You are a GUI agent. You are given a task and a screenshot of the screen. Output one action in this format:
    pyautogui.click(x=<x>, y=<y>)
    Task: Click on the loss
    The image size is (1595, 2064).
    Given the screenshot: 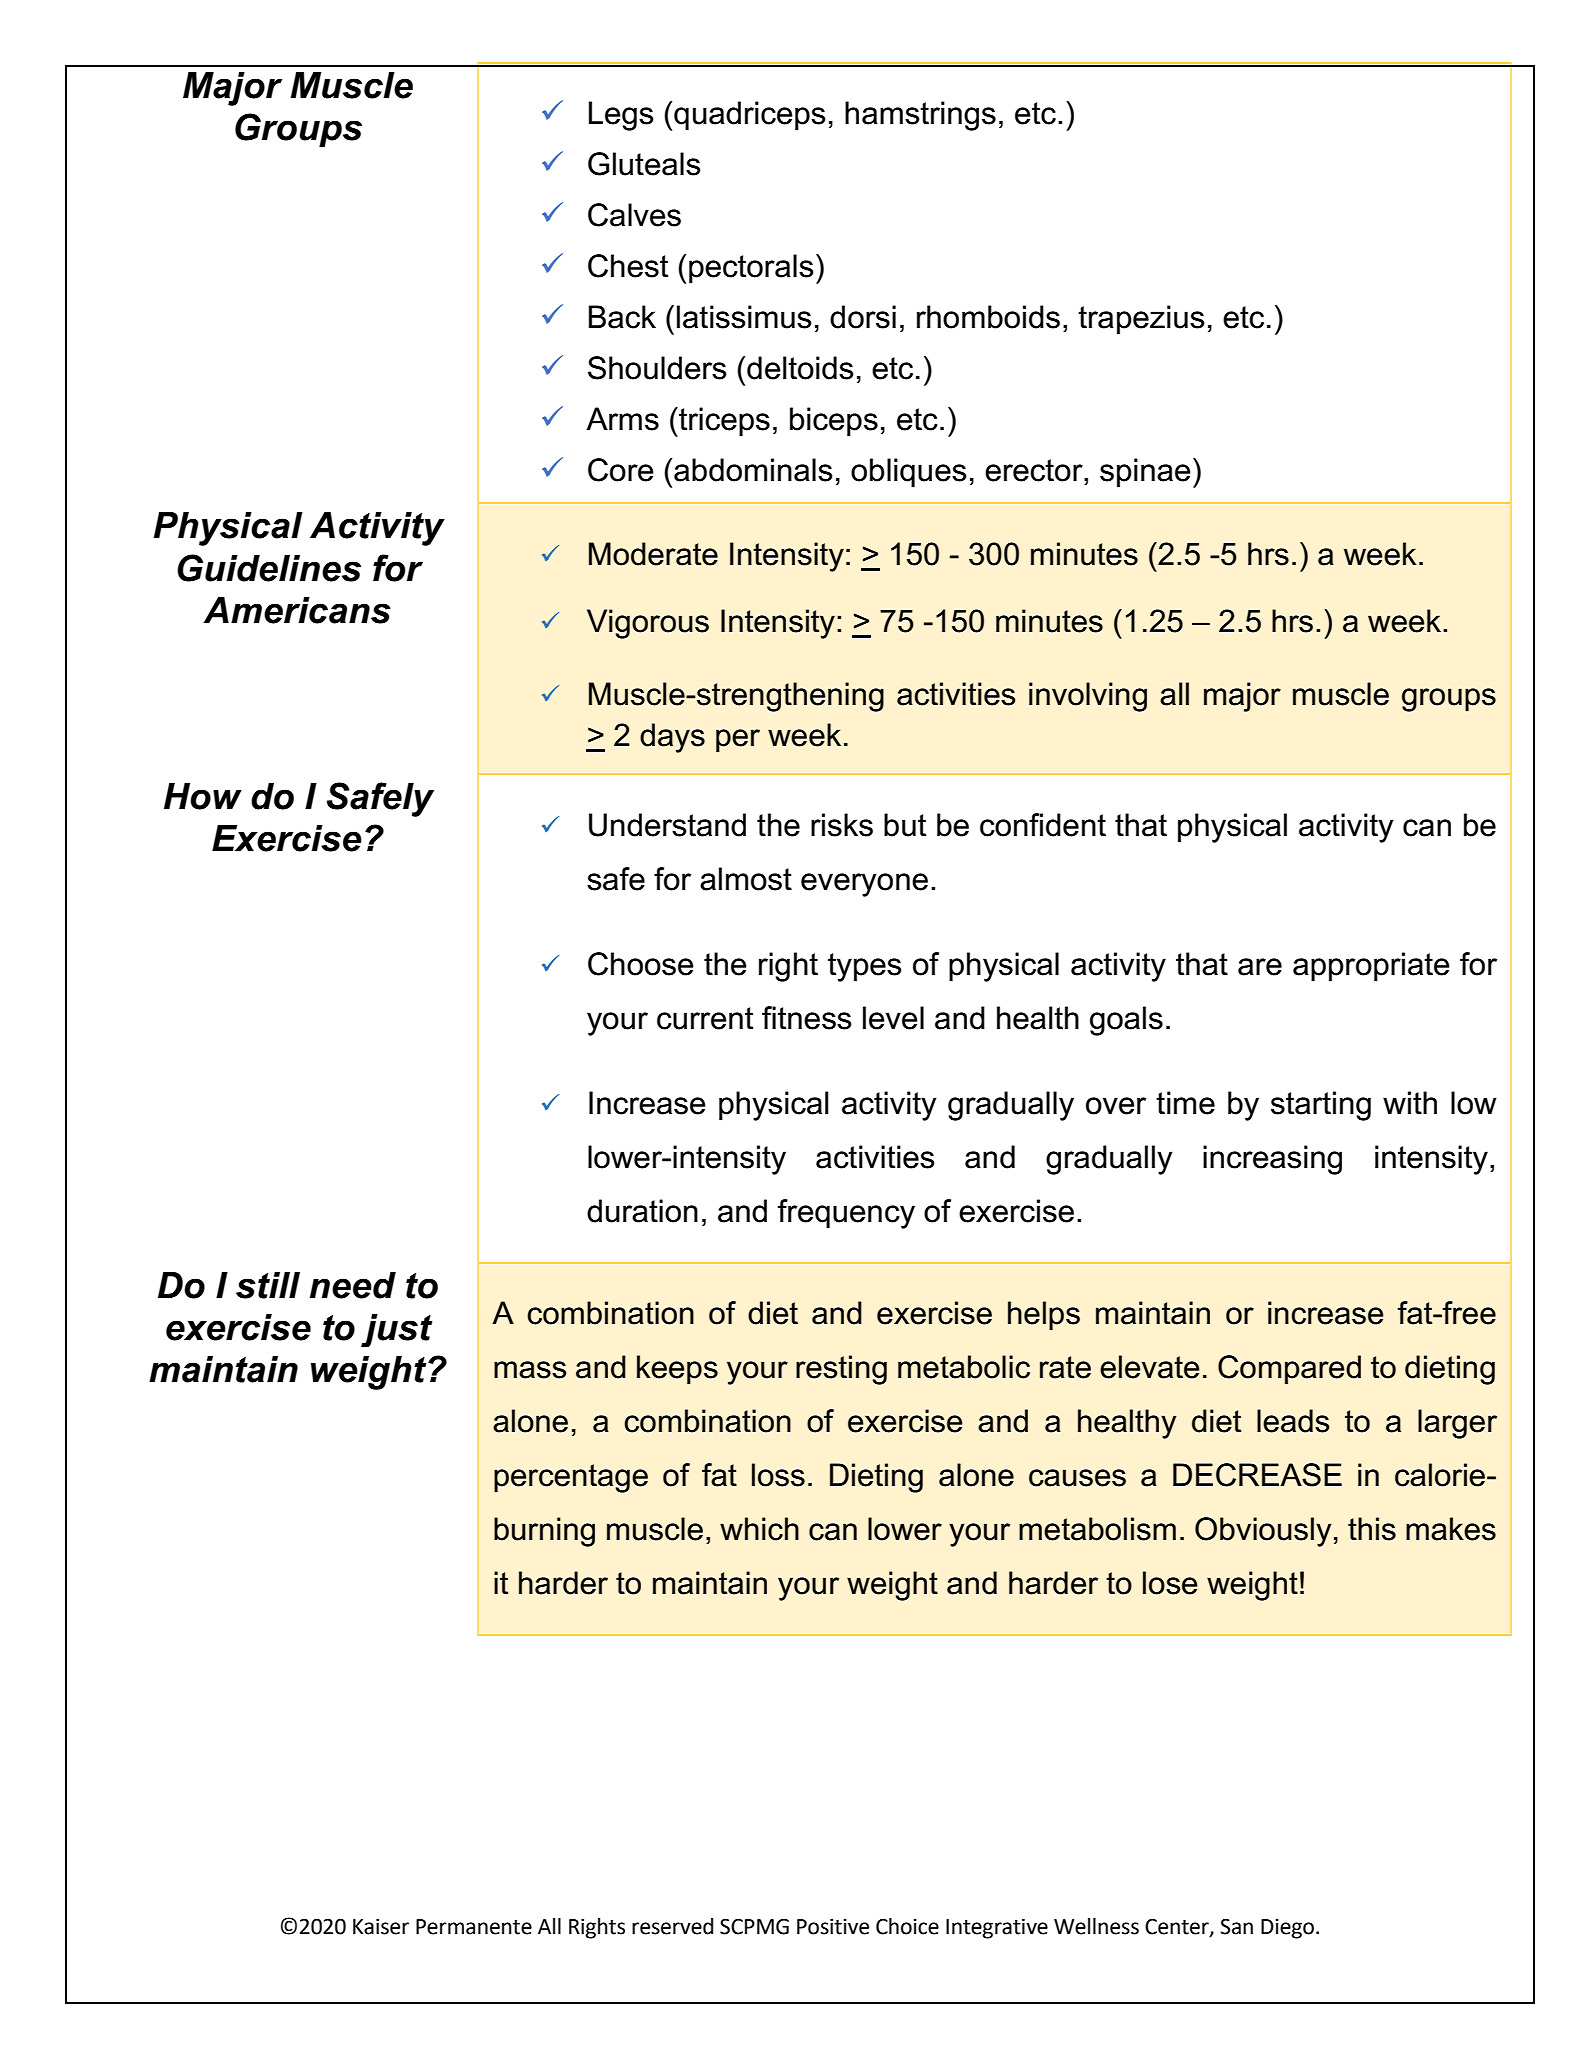 What is the action you would take?
    pyautogui.click(x=778, y=1475)
